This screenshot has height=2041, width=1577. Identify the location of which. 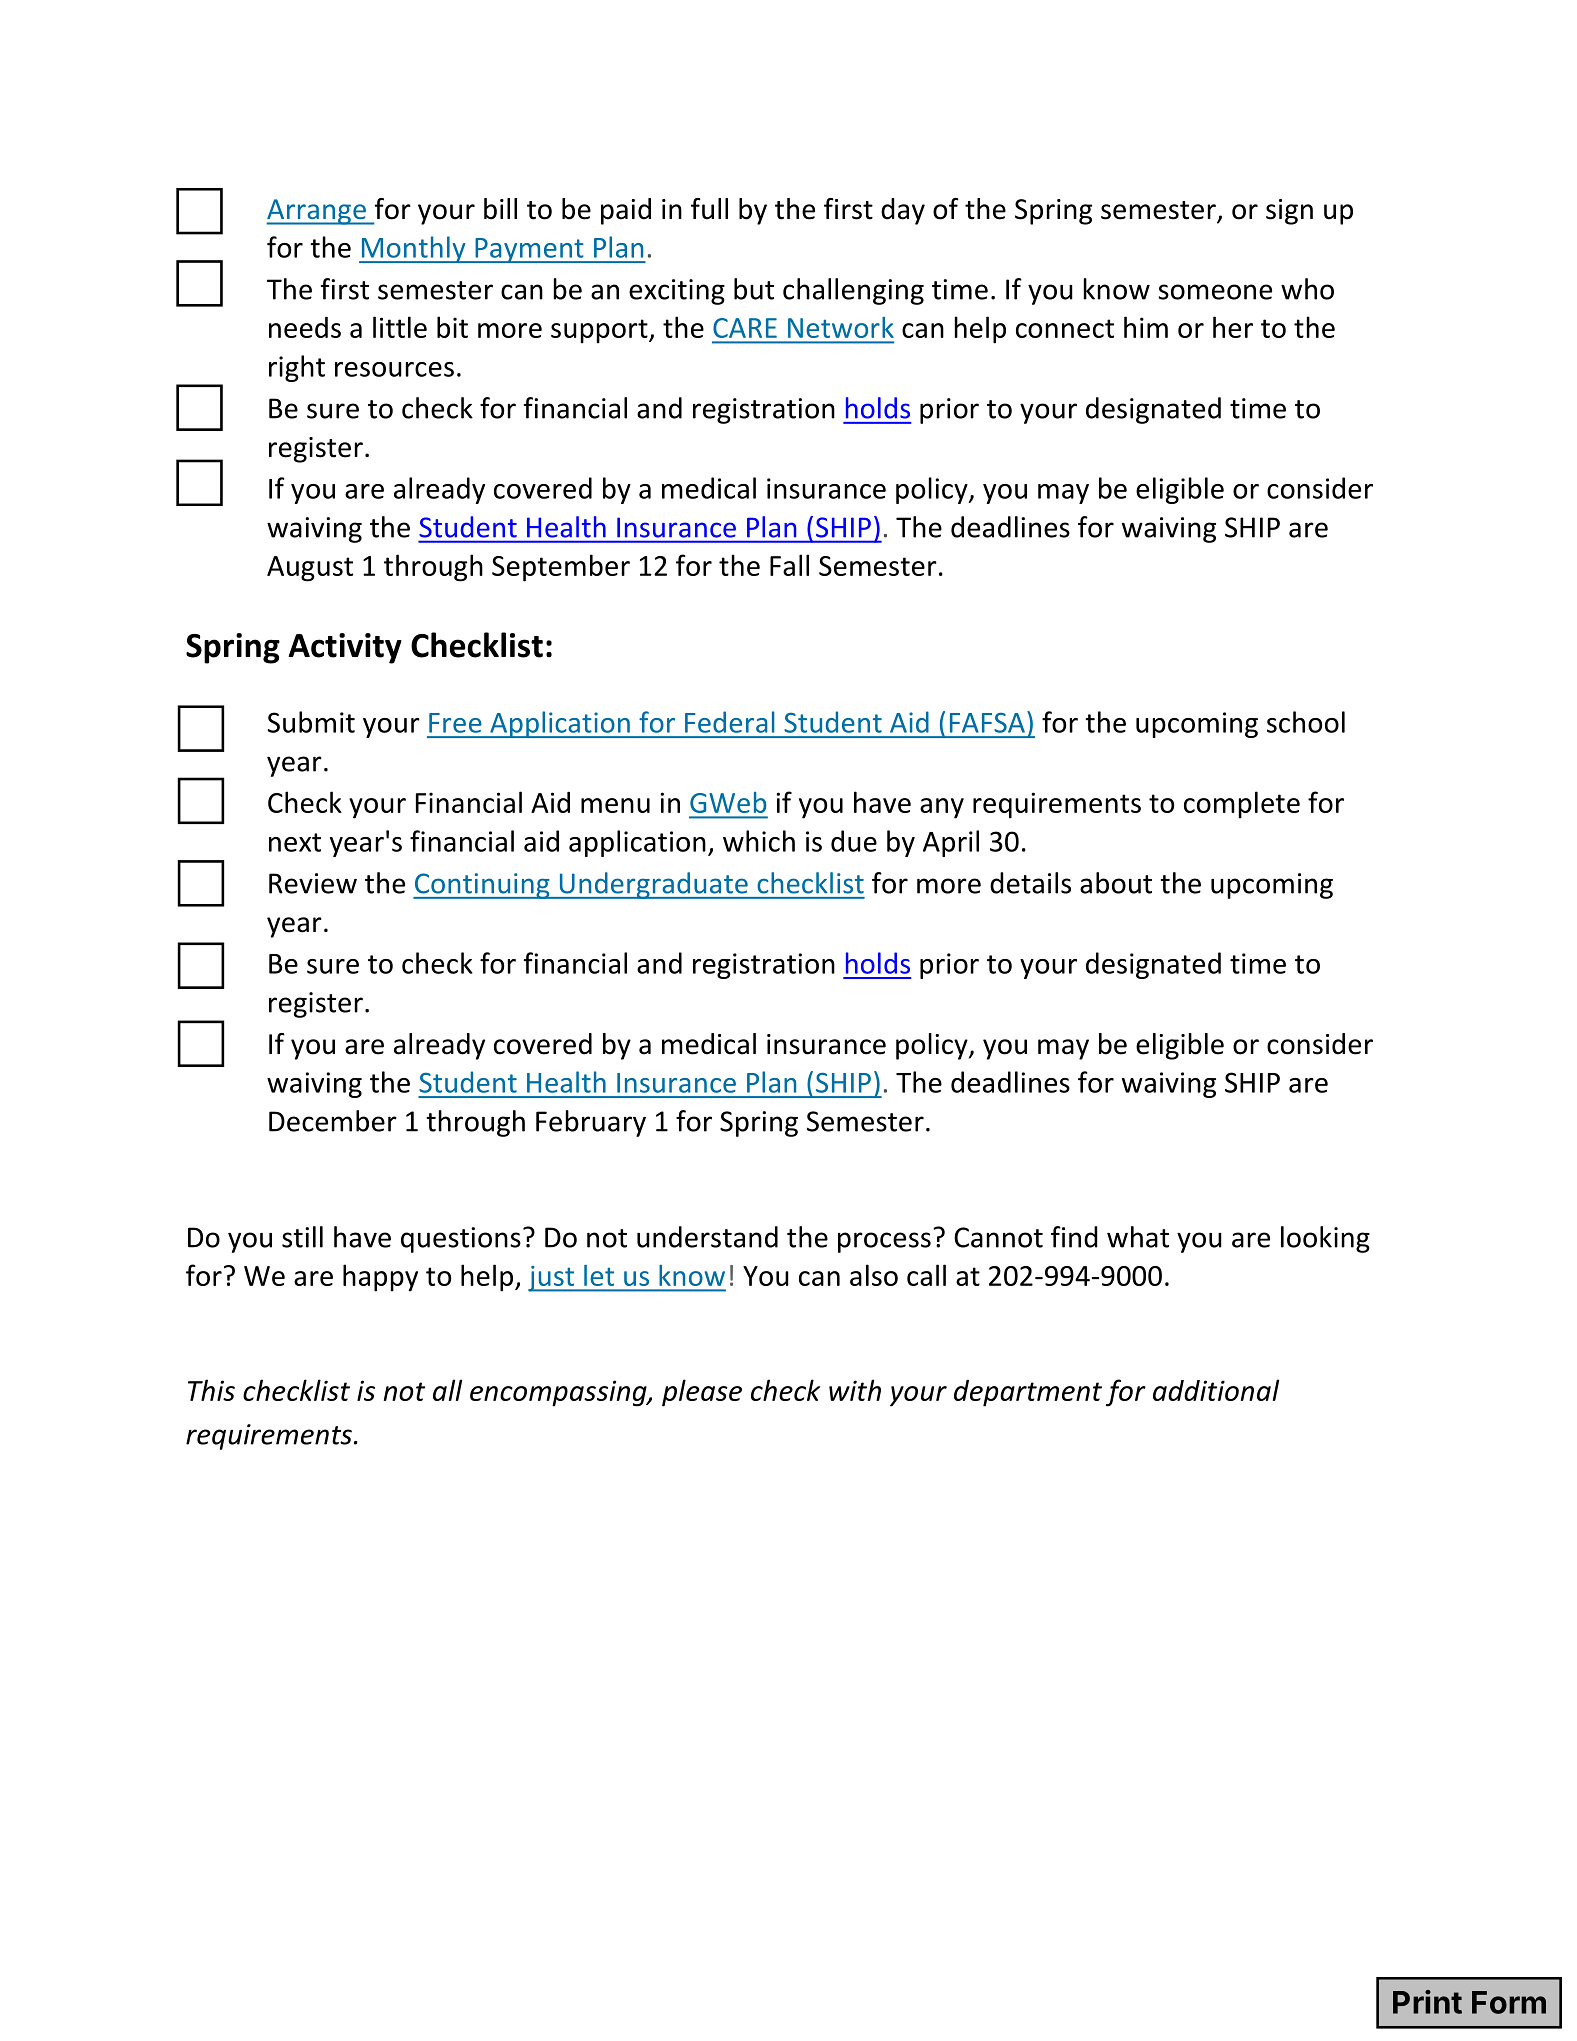
(759, 841).
